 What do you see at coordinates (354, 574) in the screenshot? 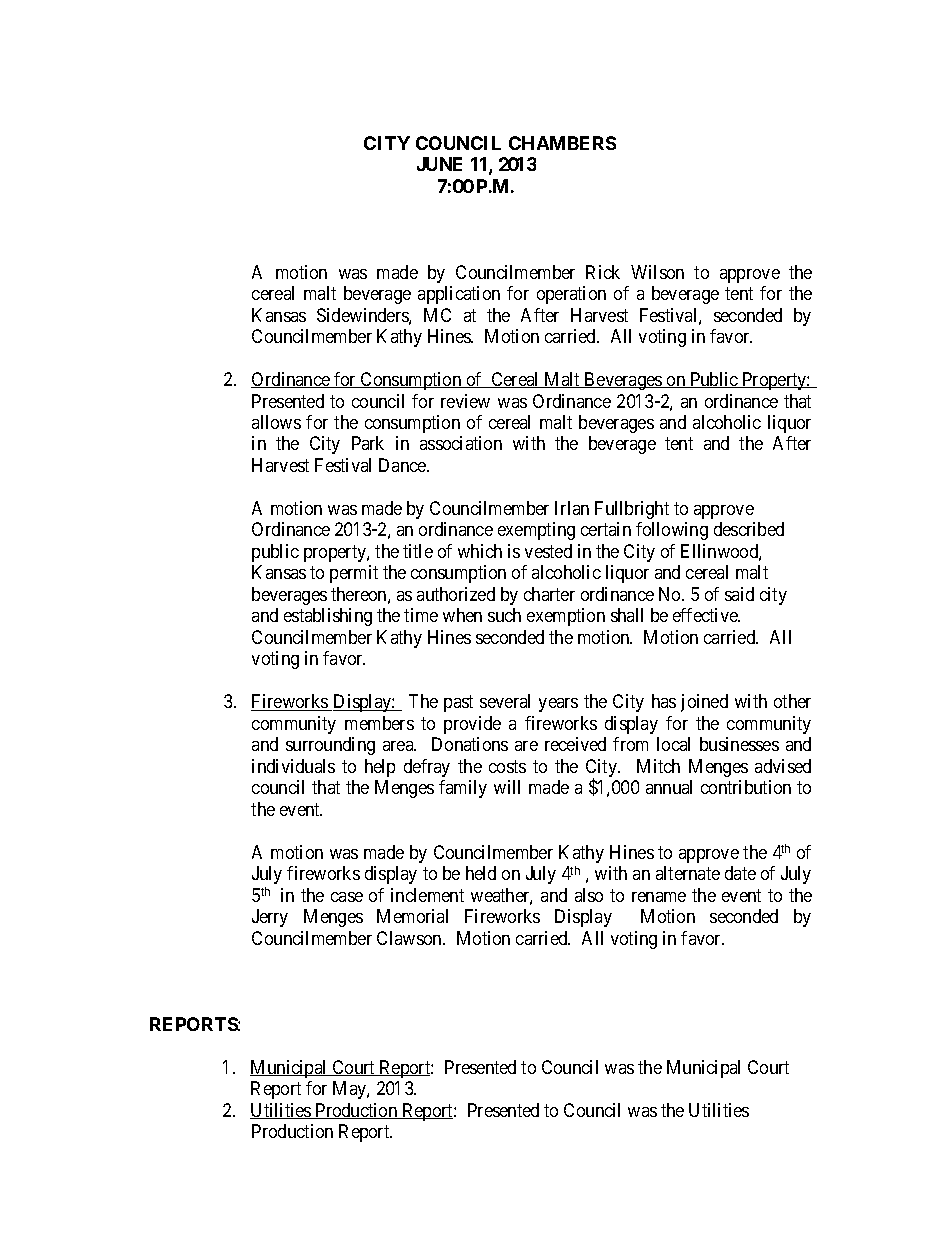
I see `permit` at bounding box center [354, 574].
